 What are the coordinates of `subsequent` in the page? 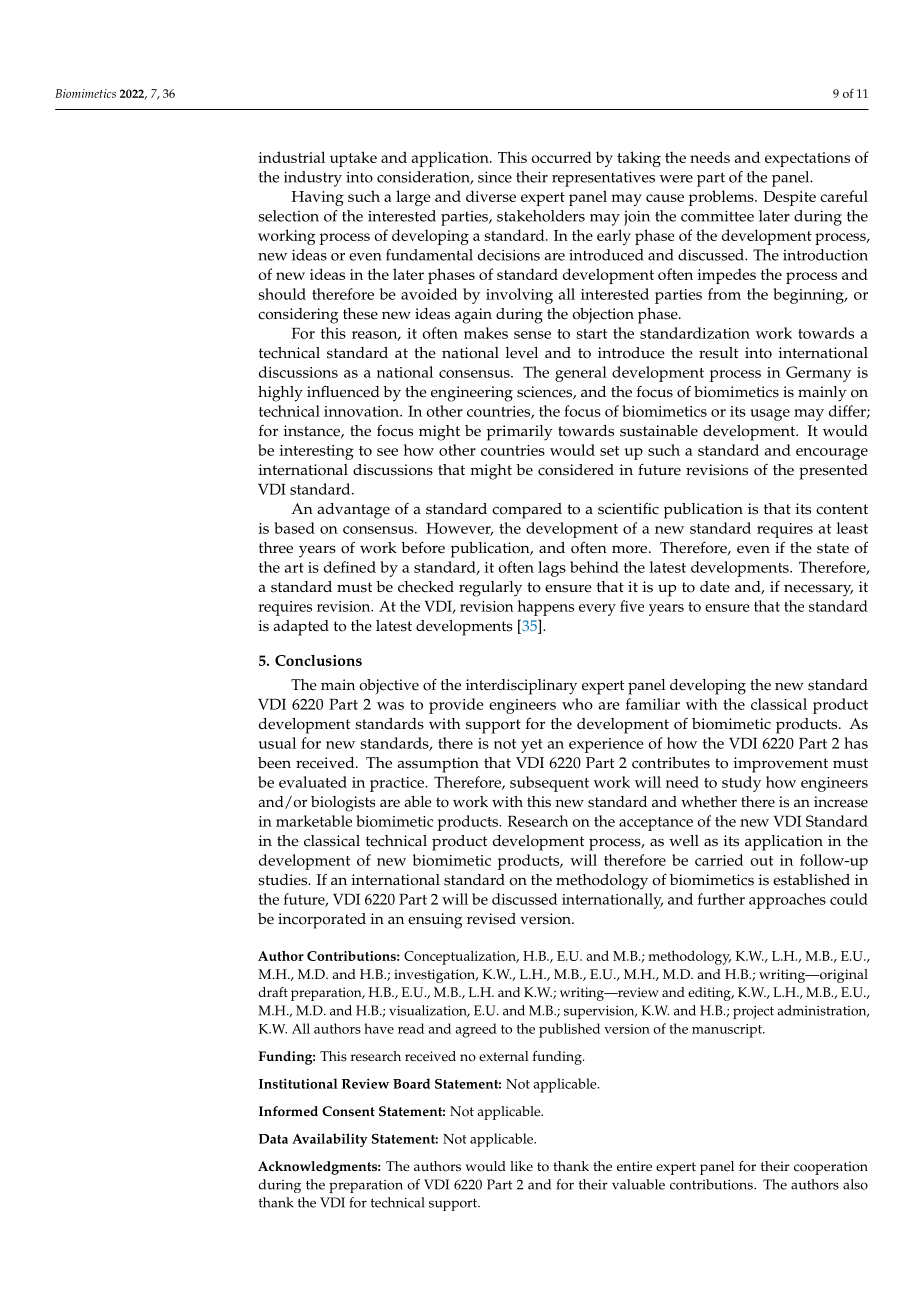 It's located at (549, 784).
